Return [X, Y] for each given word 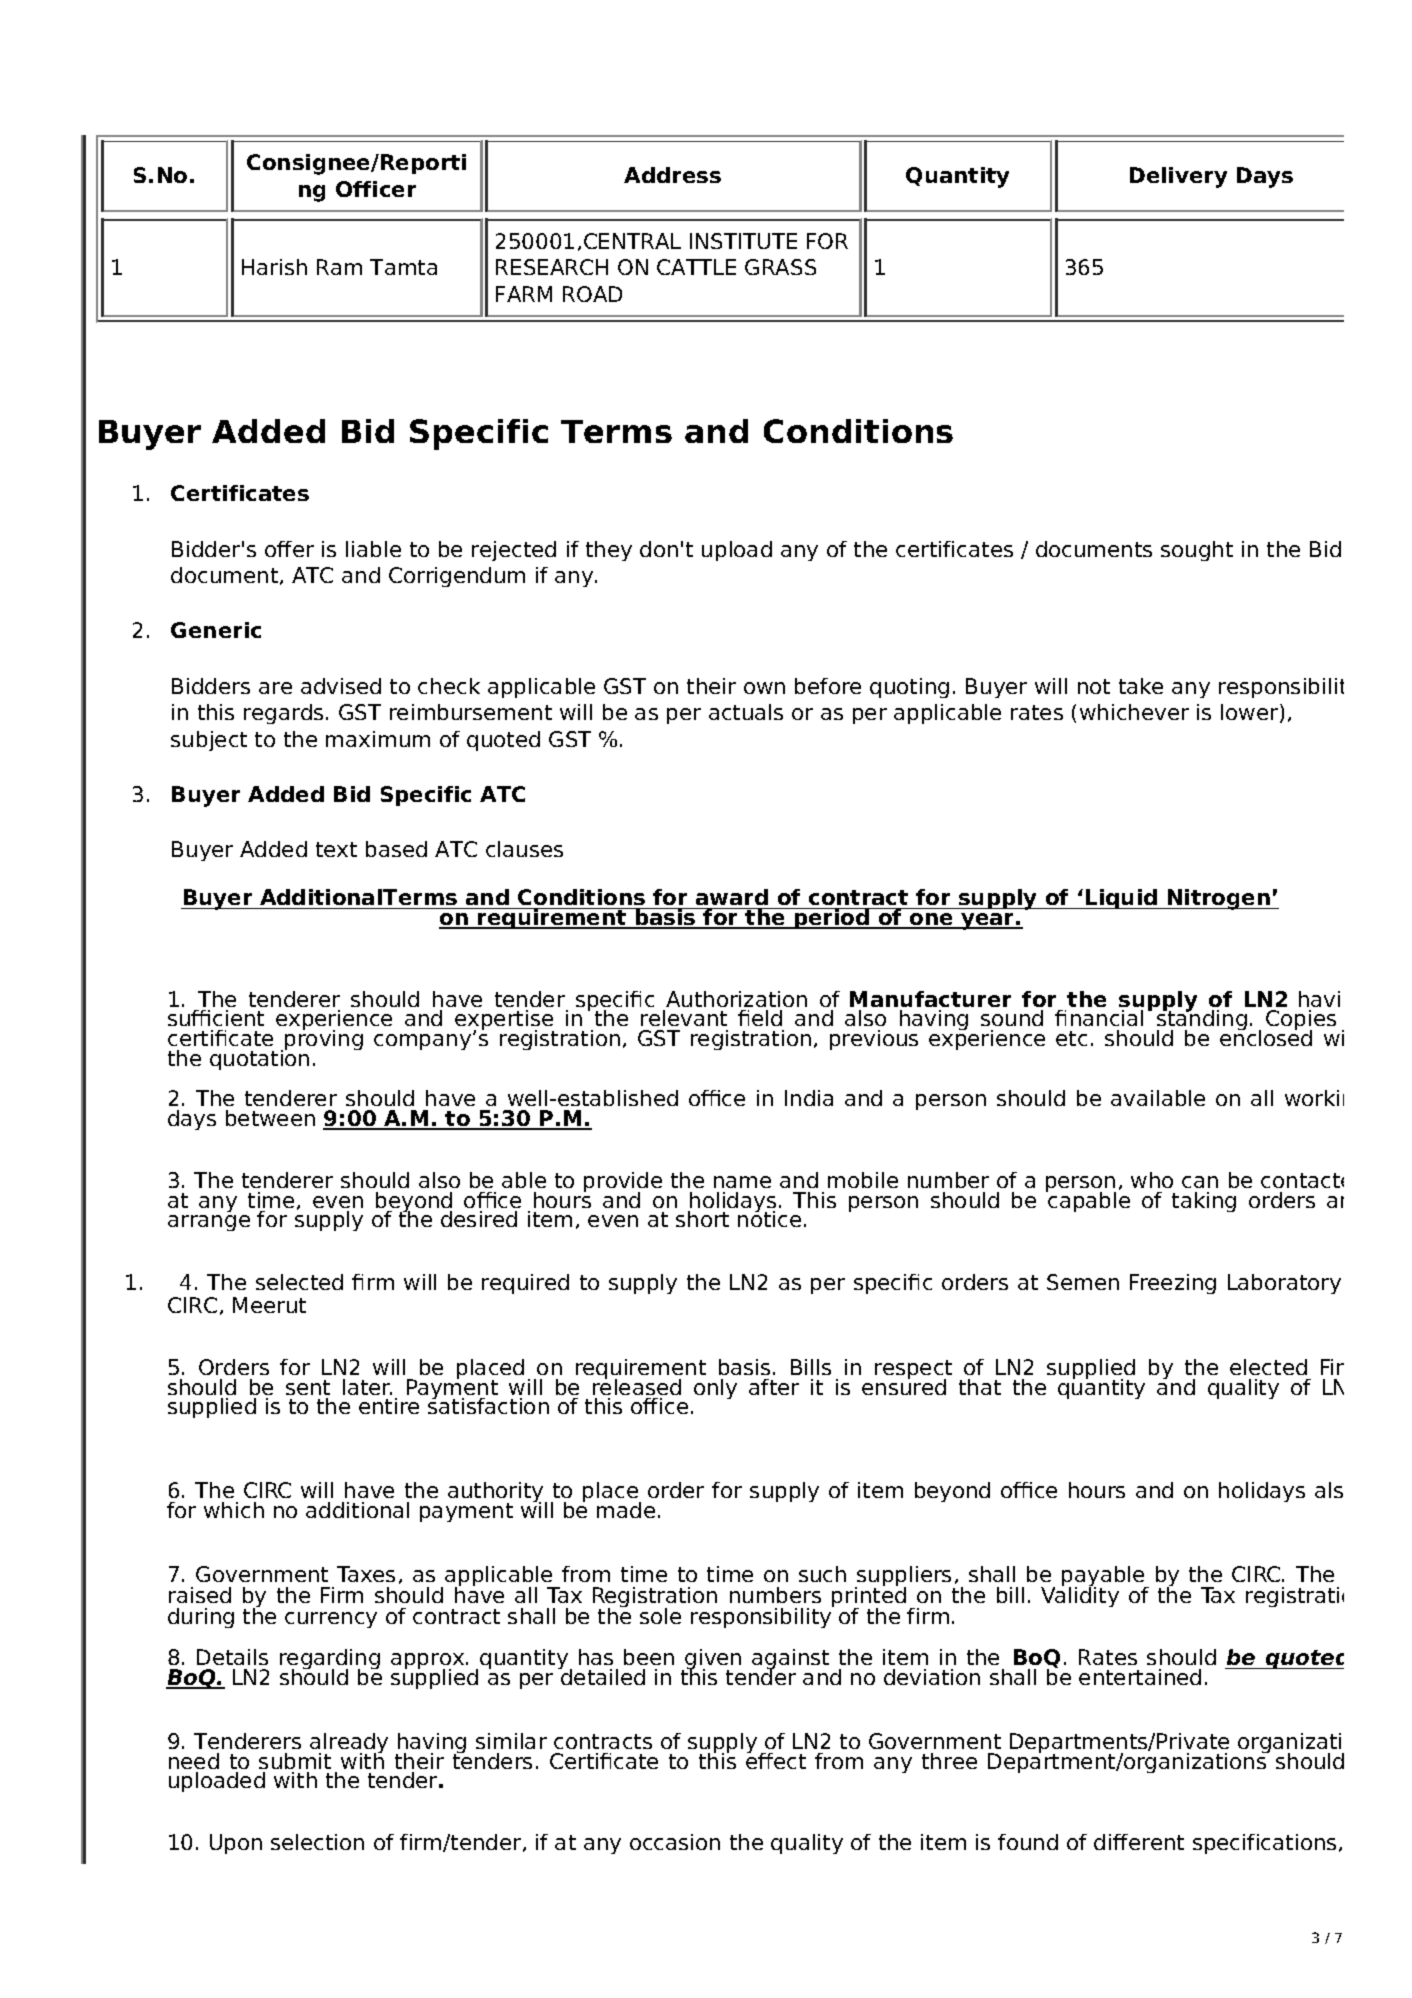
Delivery [1178, 177]
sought [1197, 551]
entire [389, 1406]
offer [289, 549]
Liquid [1121, 899]
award [732, 899]
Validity [1080, 1596]
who [1152, 1180]
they [609, 551]
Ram [339, 267]
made [626, 1510]
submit [295, 1761]
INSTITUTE [743, 241]
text [336, 849]
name [742, 1182]
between [270, 1118]
